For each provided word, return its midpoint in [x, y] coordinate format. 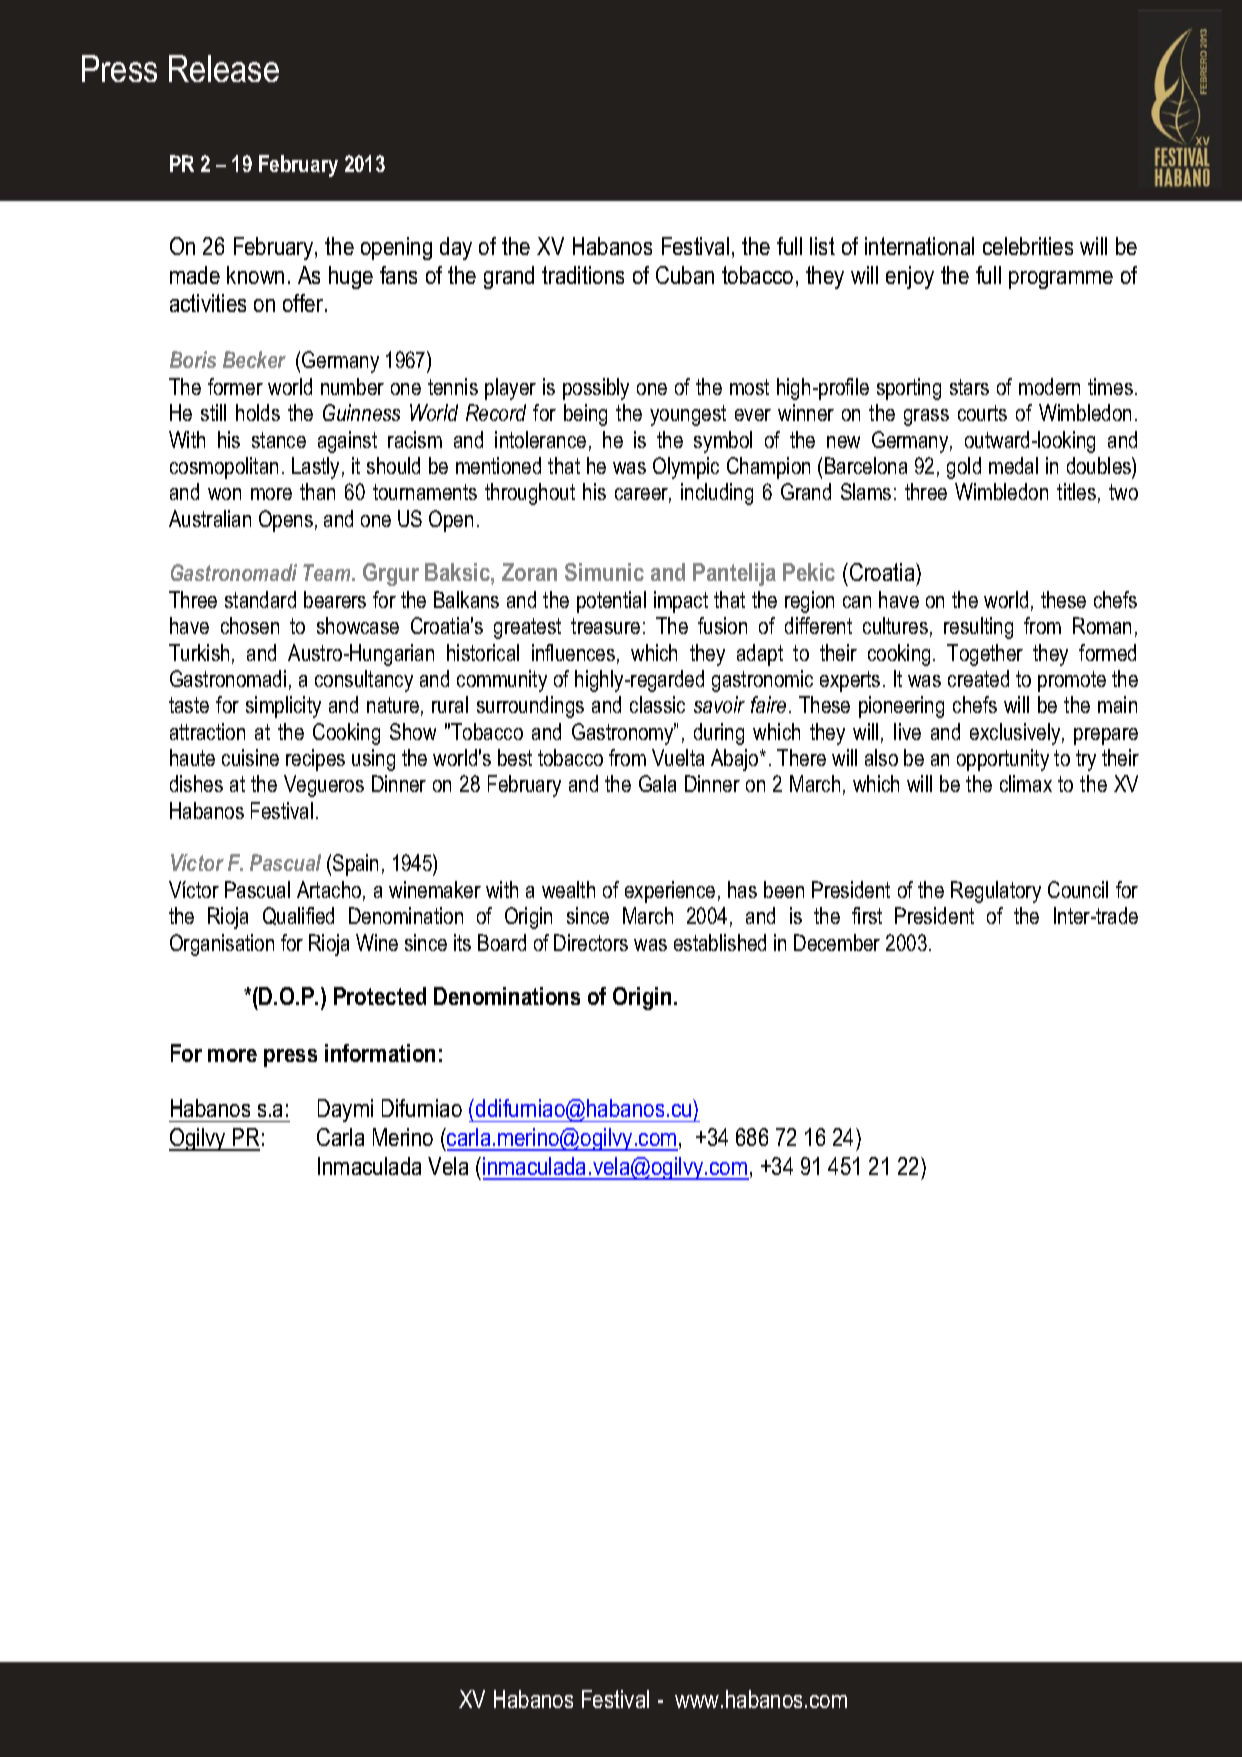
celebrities [1028, 246]
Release [224, 68]
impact [681, 602]
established [720, 942]
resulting [978, 628]
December [837, 942]
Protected [380, 996]
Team [328, 572]
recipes [315, 760]
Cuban [685, 275]
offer [304, 303]
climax [1026, 783]
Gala [657, 783]
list [822, 246]
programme [1061, 280]
